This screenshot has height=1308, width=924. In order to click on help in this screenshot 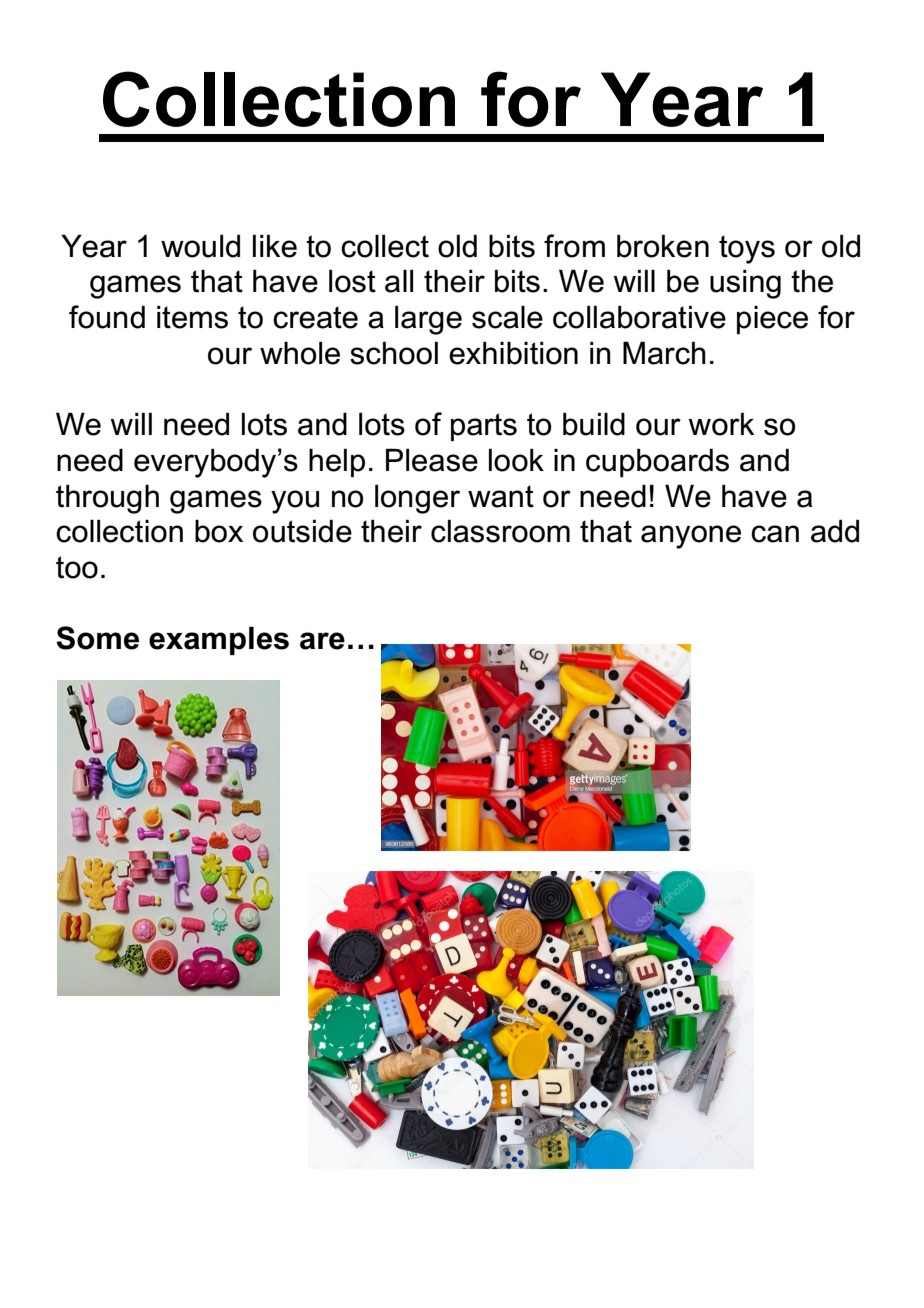, I will do `click(337, 463)`.
